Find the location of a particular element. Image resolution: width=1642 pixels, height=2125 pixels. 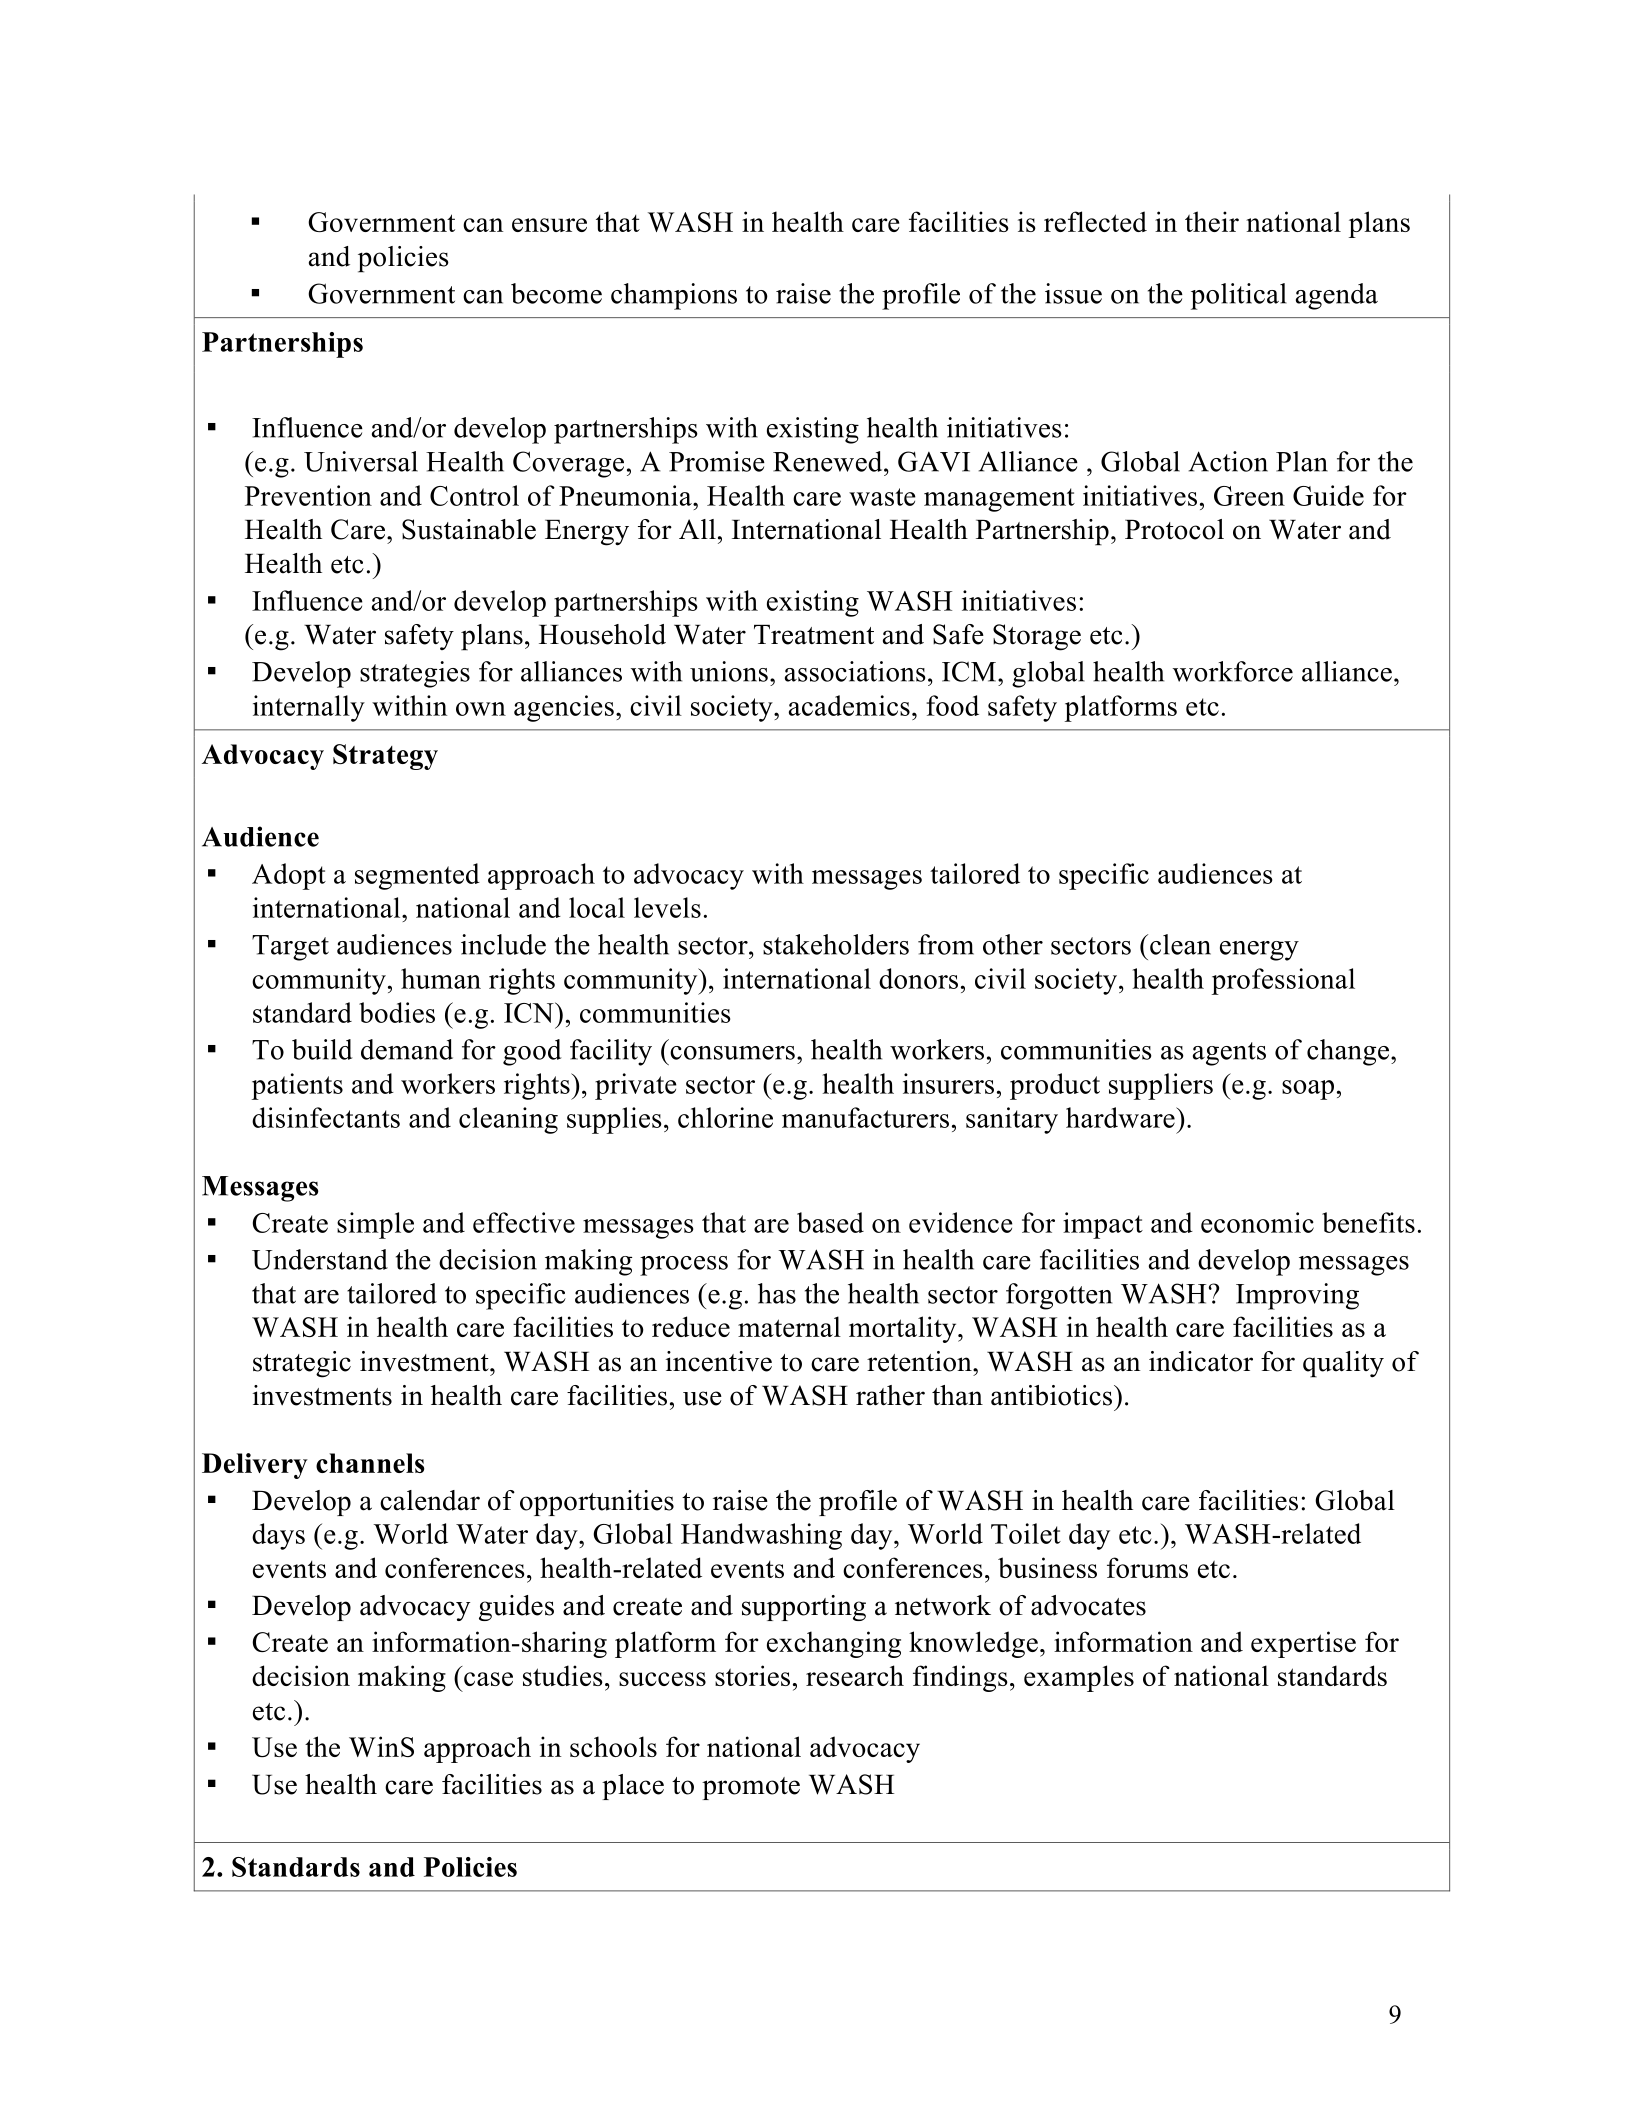

political is located at coordinates (1239, 296).
